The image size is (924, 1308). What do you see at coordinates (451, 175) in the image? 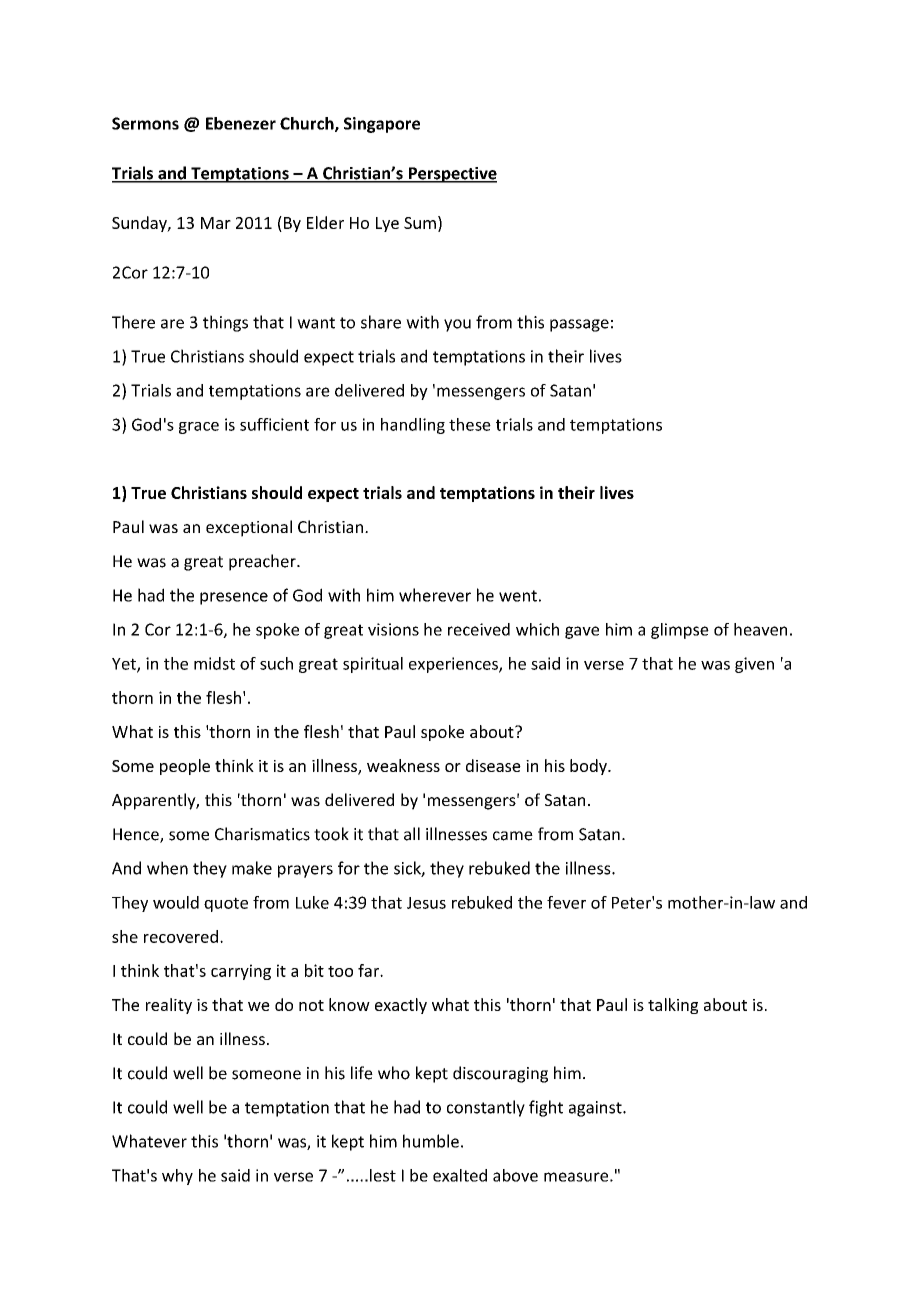
I see `Perspective` at bounding box center [451, 175].
